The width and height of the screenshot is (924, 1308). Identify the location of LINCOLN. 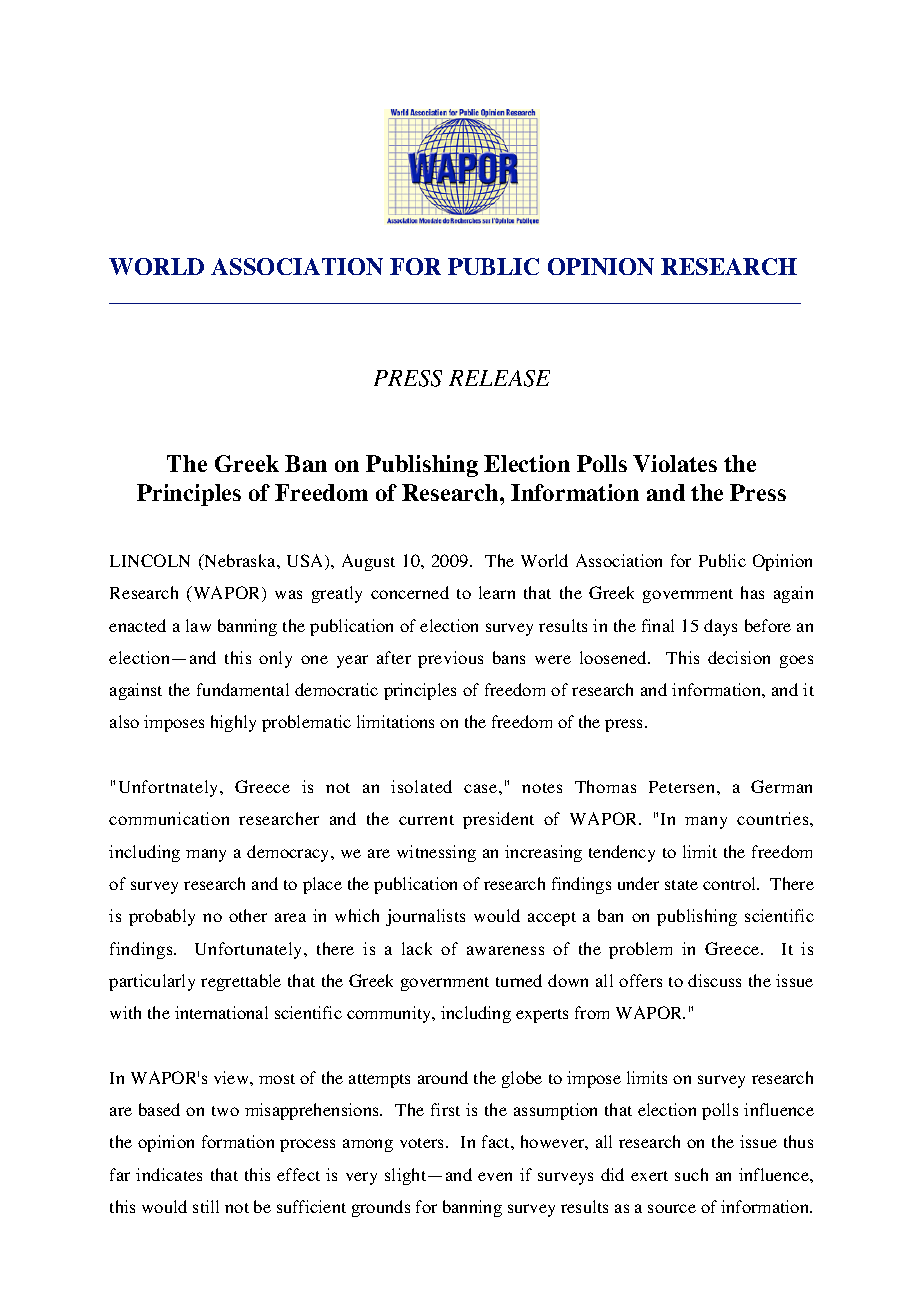
(150, 560).
